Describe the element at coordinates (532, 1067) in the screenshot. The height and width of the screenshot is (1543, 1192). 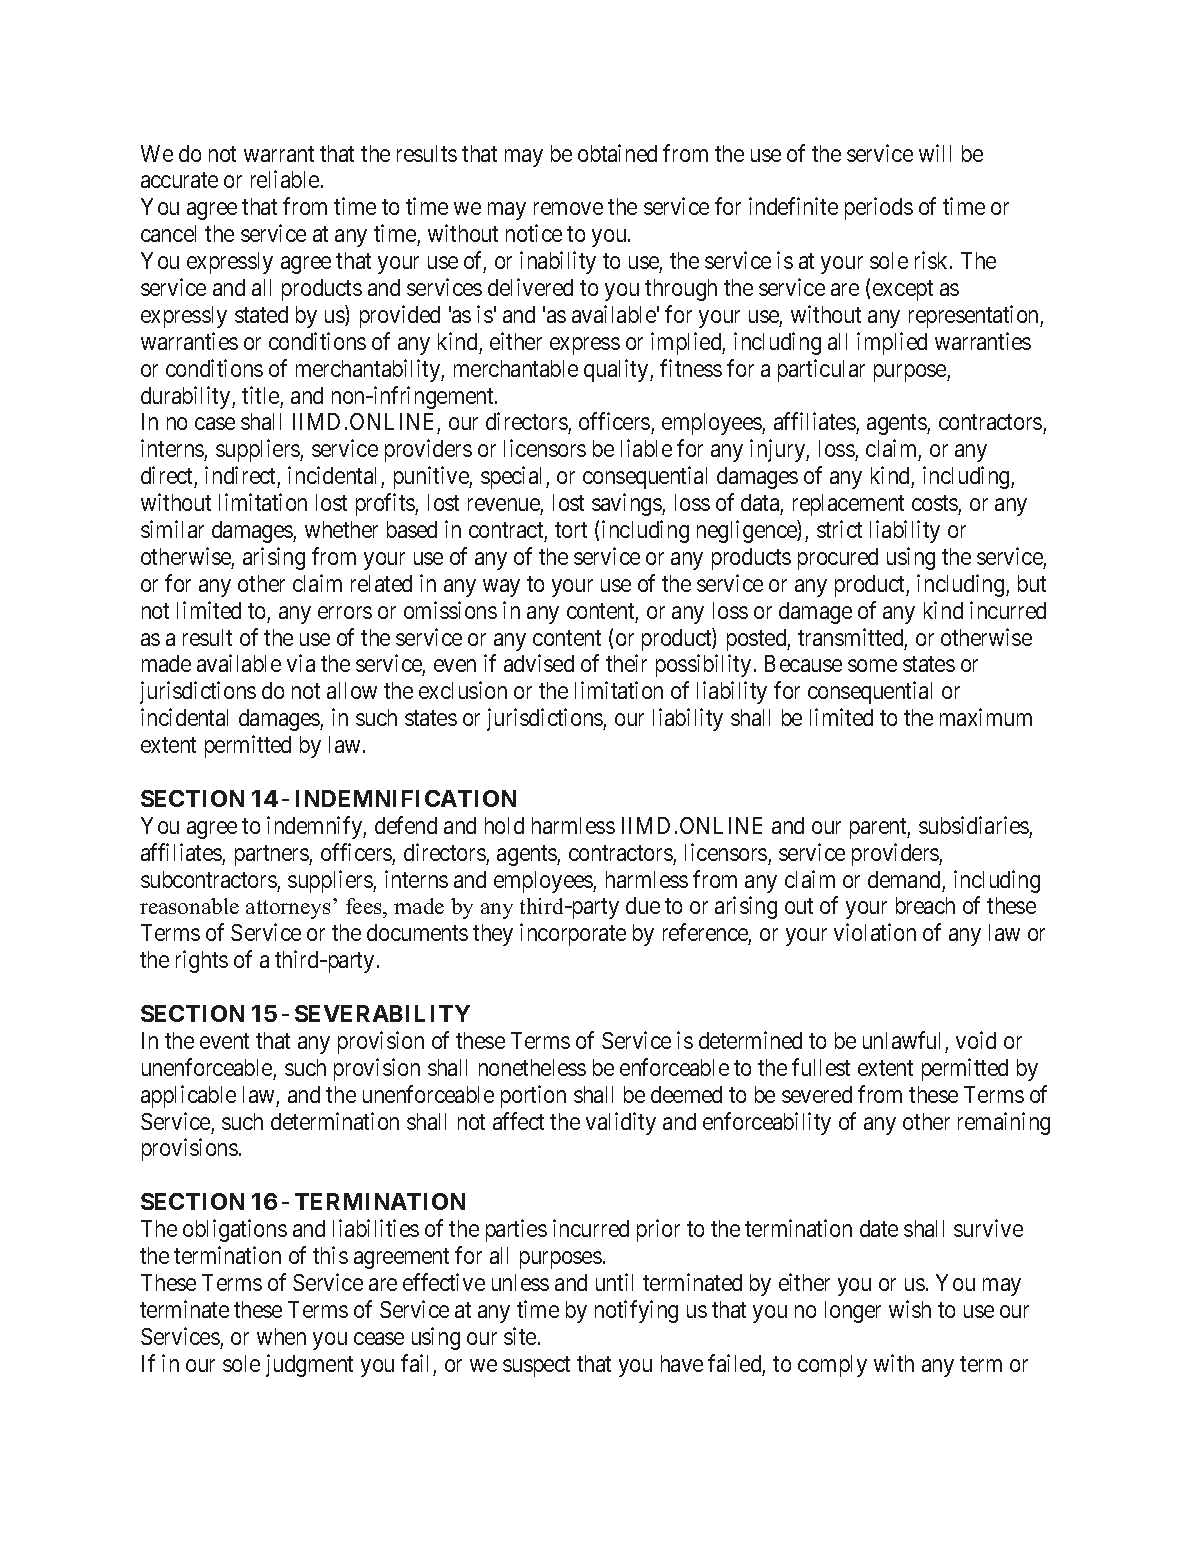
I see `nonetheless` at that location.
